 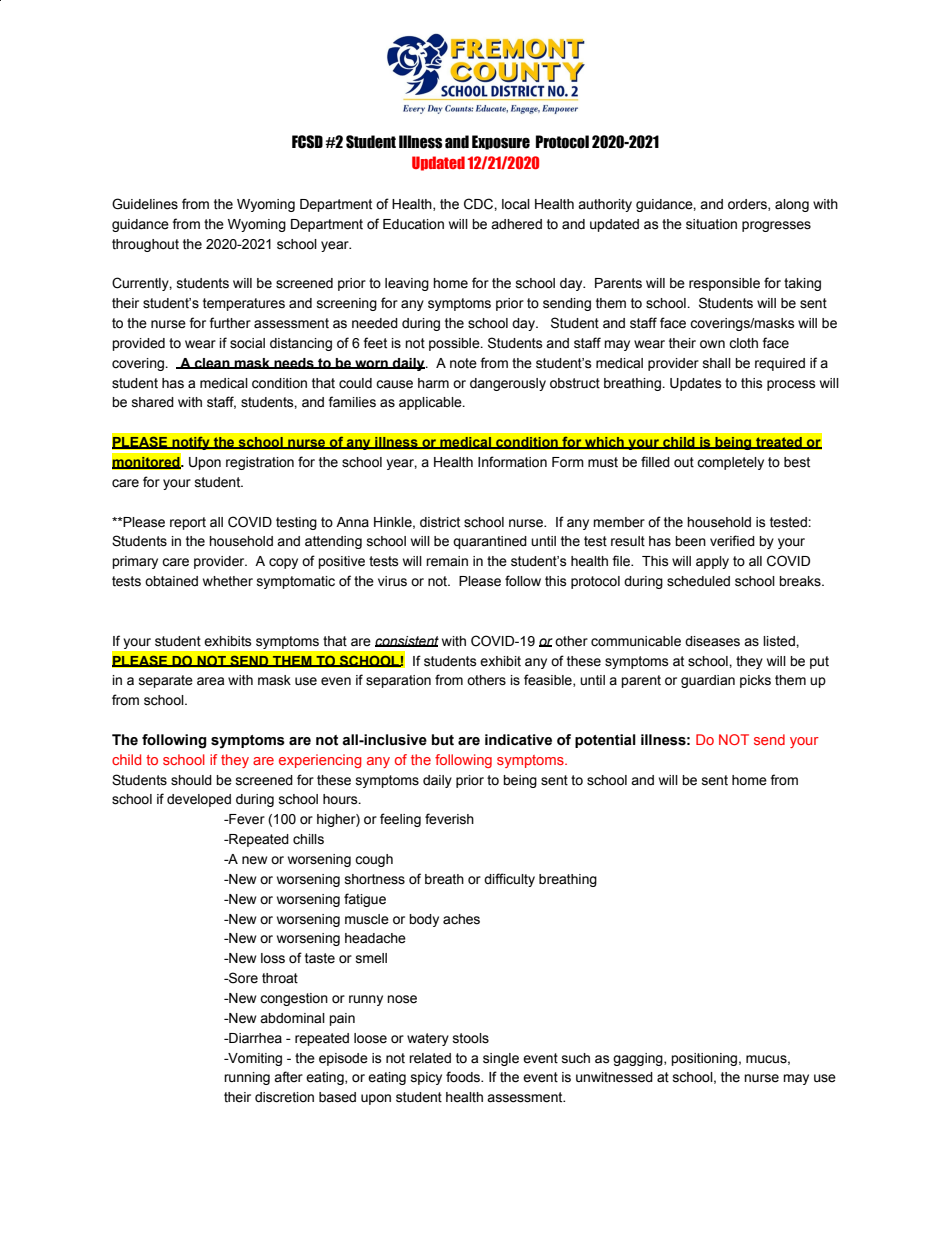 I want to click on consistent, so click(x=407, y=641).
